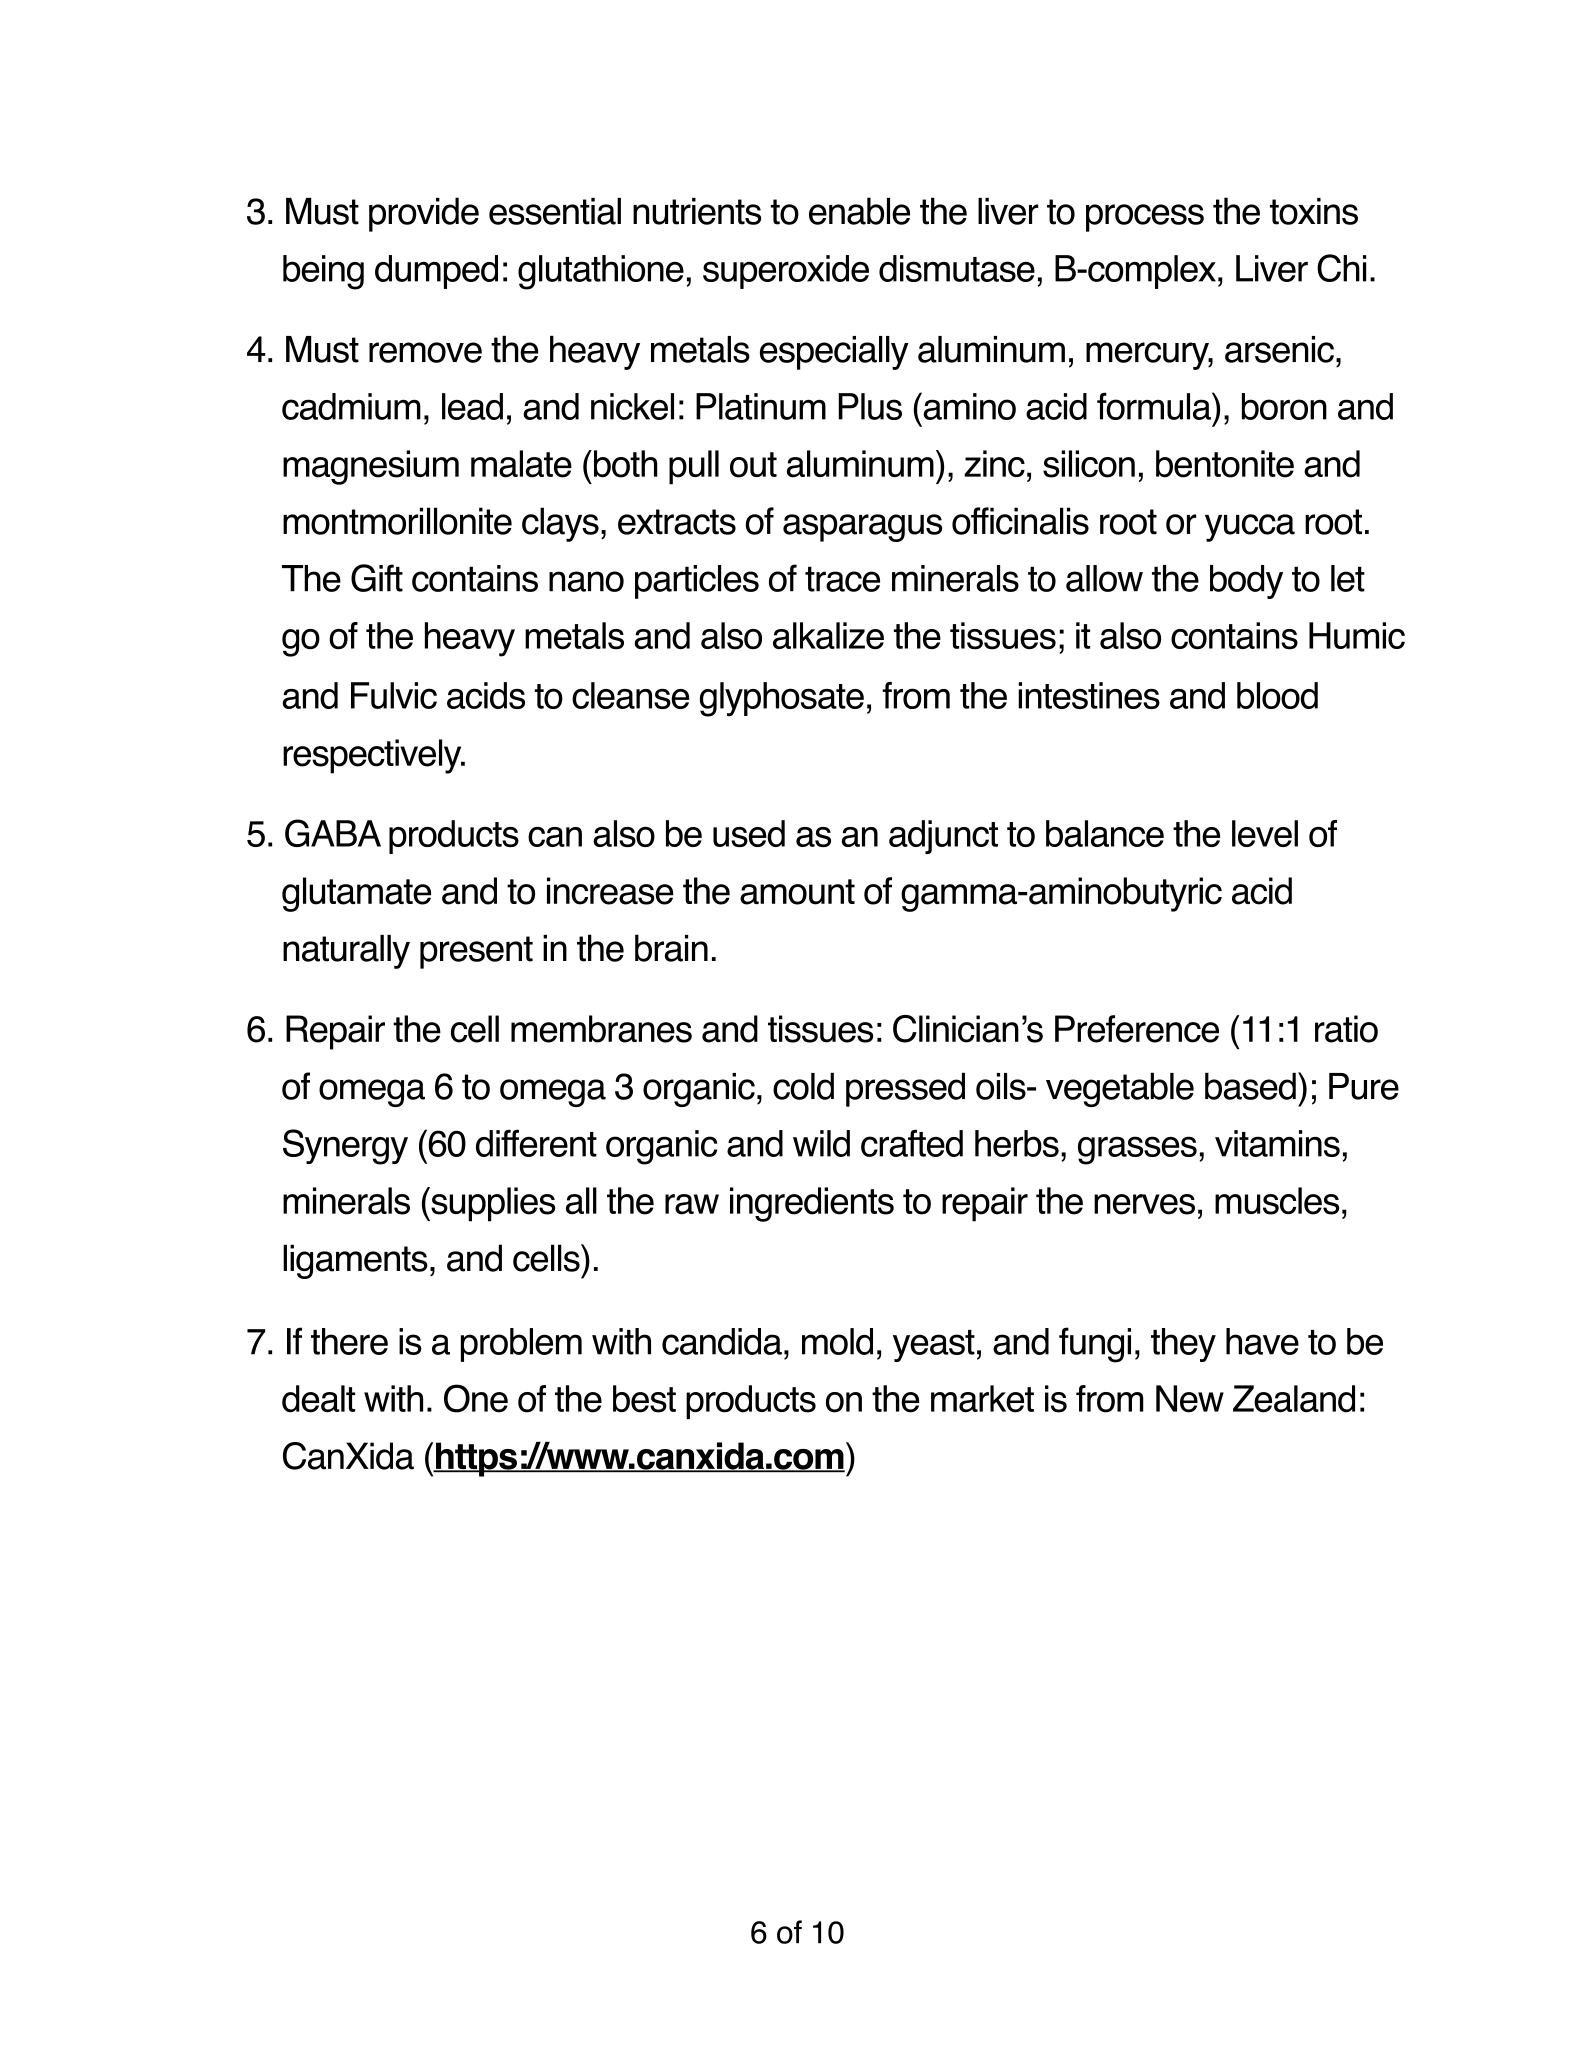 The image size is (1594, 2063). Describe the element at coordinates (1246, 582) in the document. I see `body` at that location.
